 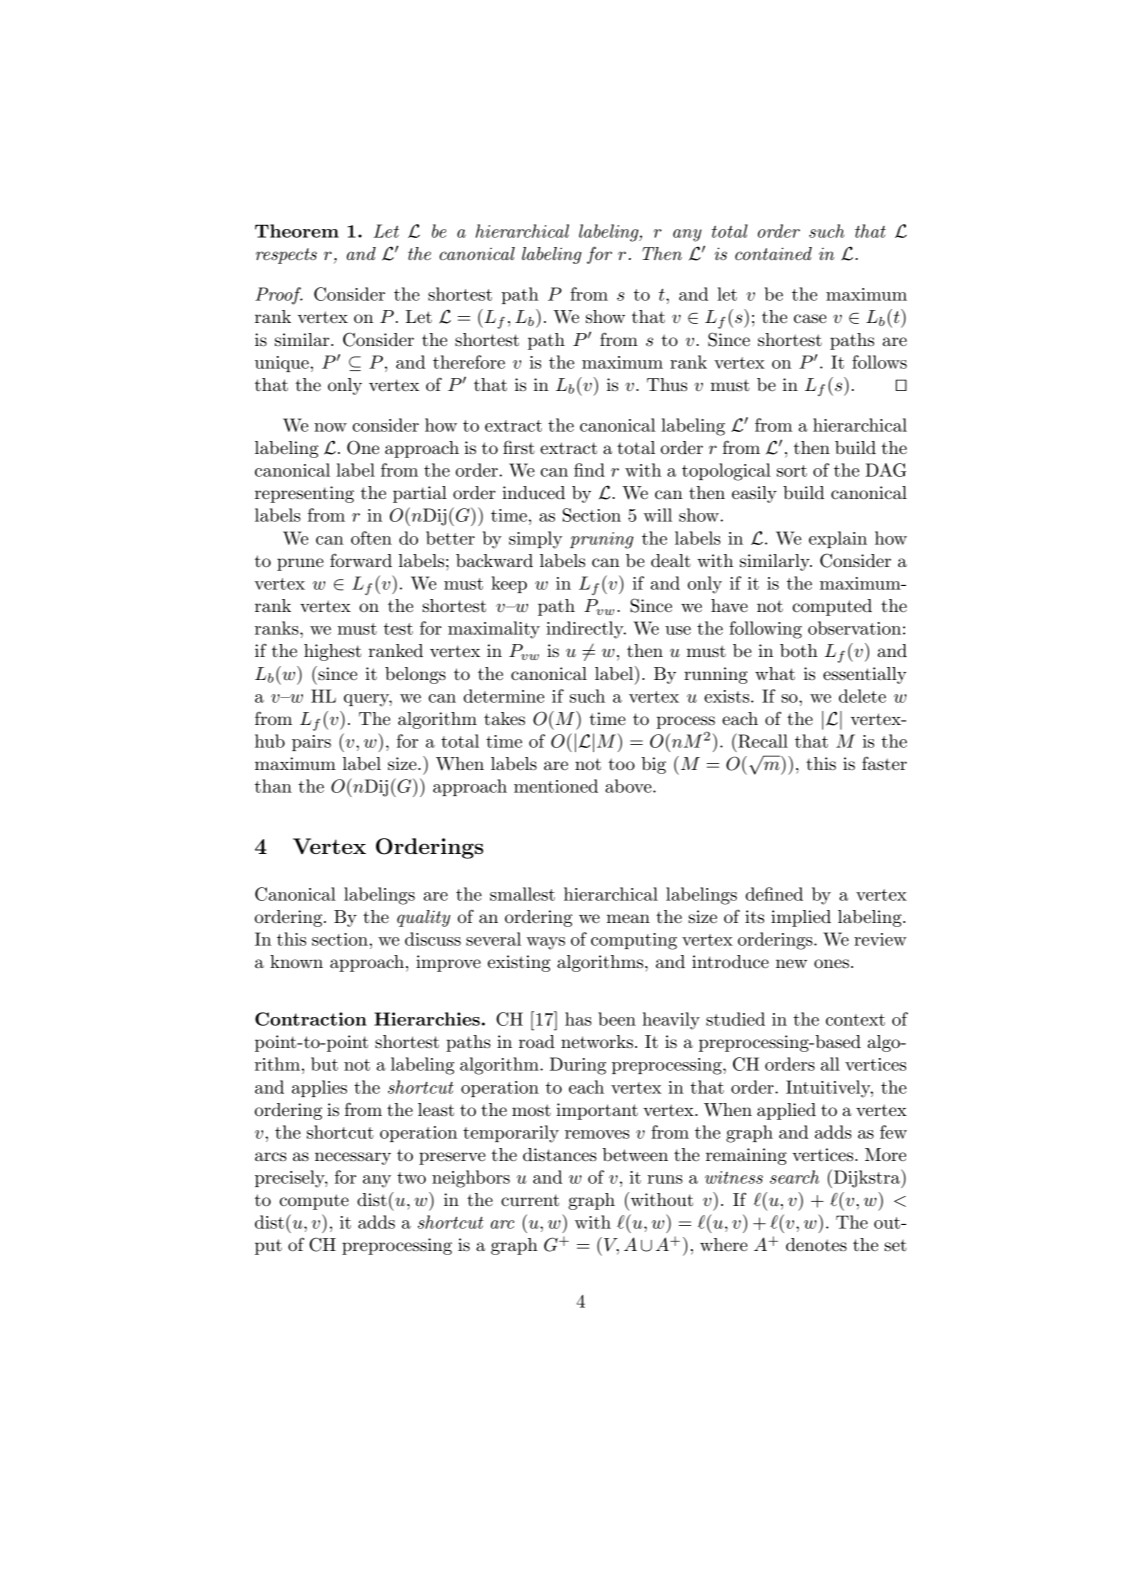 What do you see at coordinates (469, 362) in the screenshot?
I see `therefore` at bounding box center [469, 362].
